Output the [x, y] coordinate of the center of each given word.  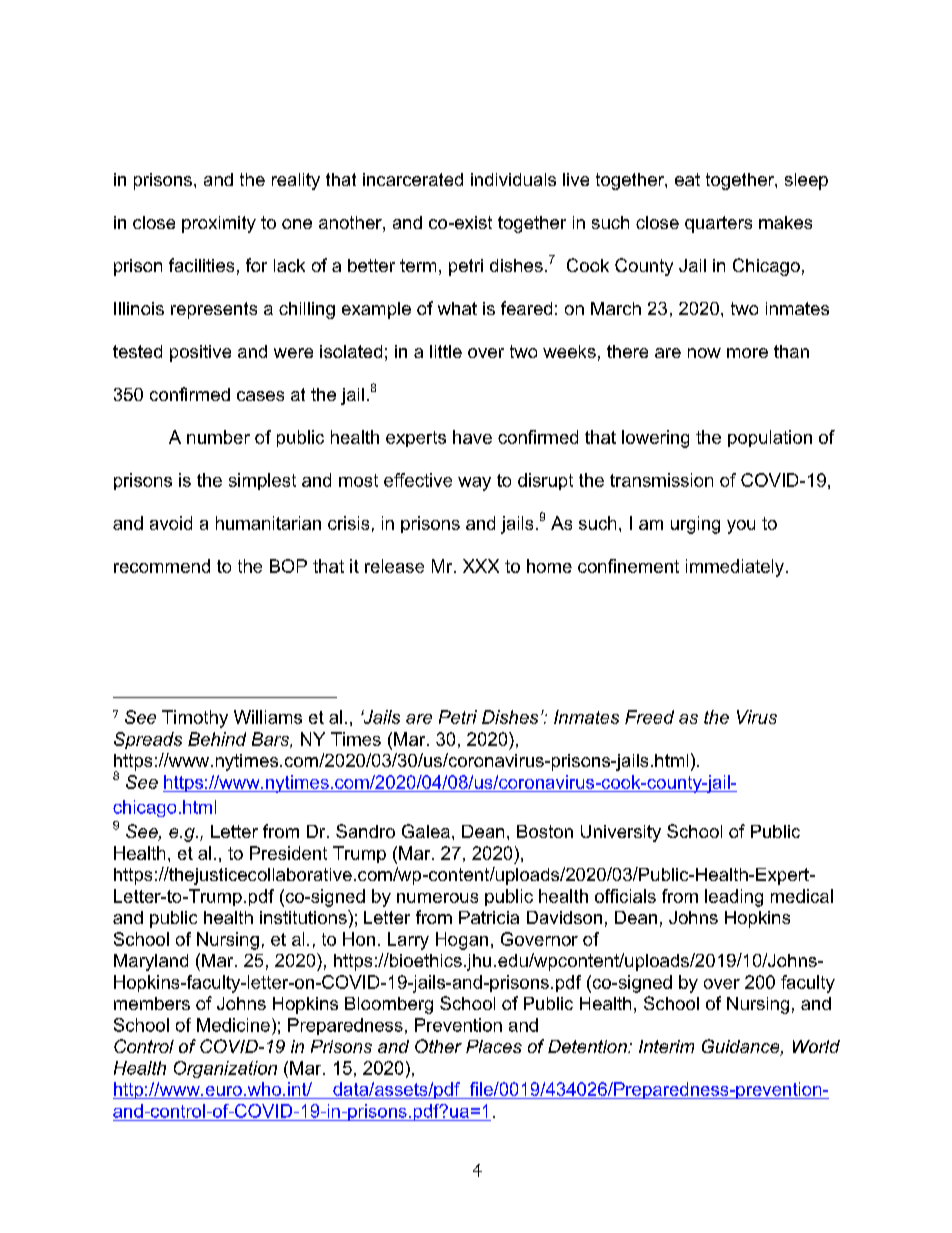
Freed [649, 717]
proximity [219, 224]
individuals [513, 179]
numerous [437, 898]
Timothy [195, 719]
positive [200, 353]
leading [734, 898]
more [747, 353]
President [288, 853]
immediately [735, 568]
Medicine [233, 1025]
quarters [718, 224]
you [741, 527]
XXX [481, 566]
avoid [171, 523]
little [446, 351]
